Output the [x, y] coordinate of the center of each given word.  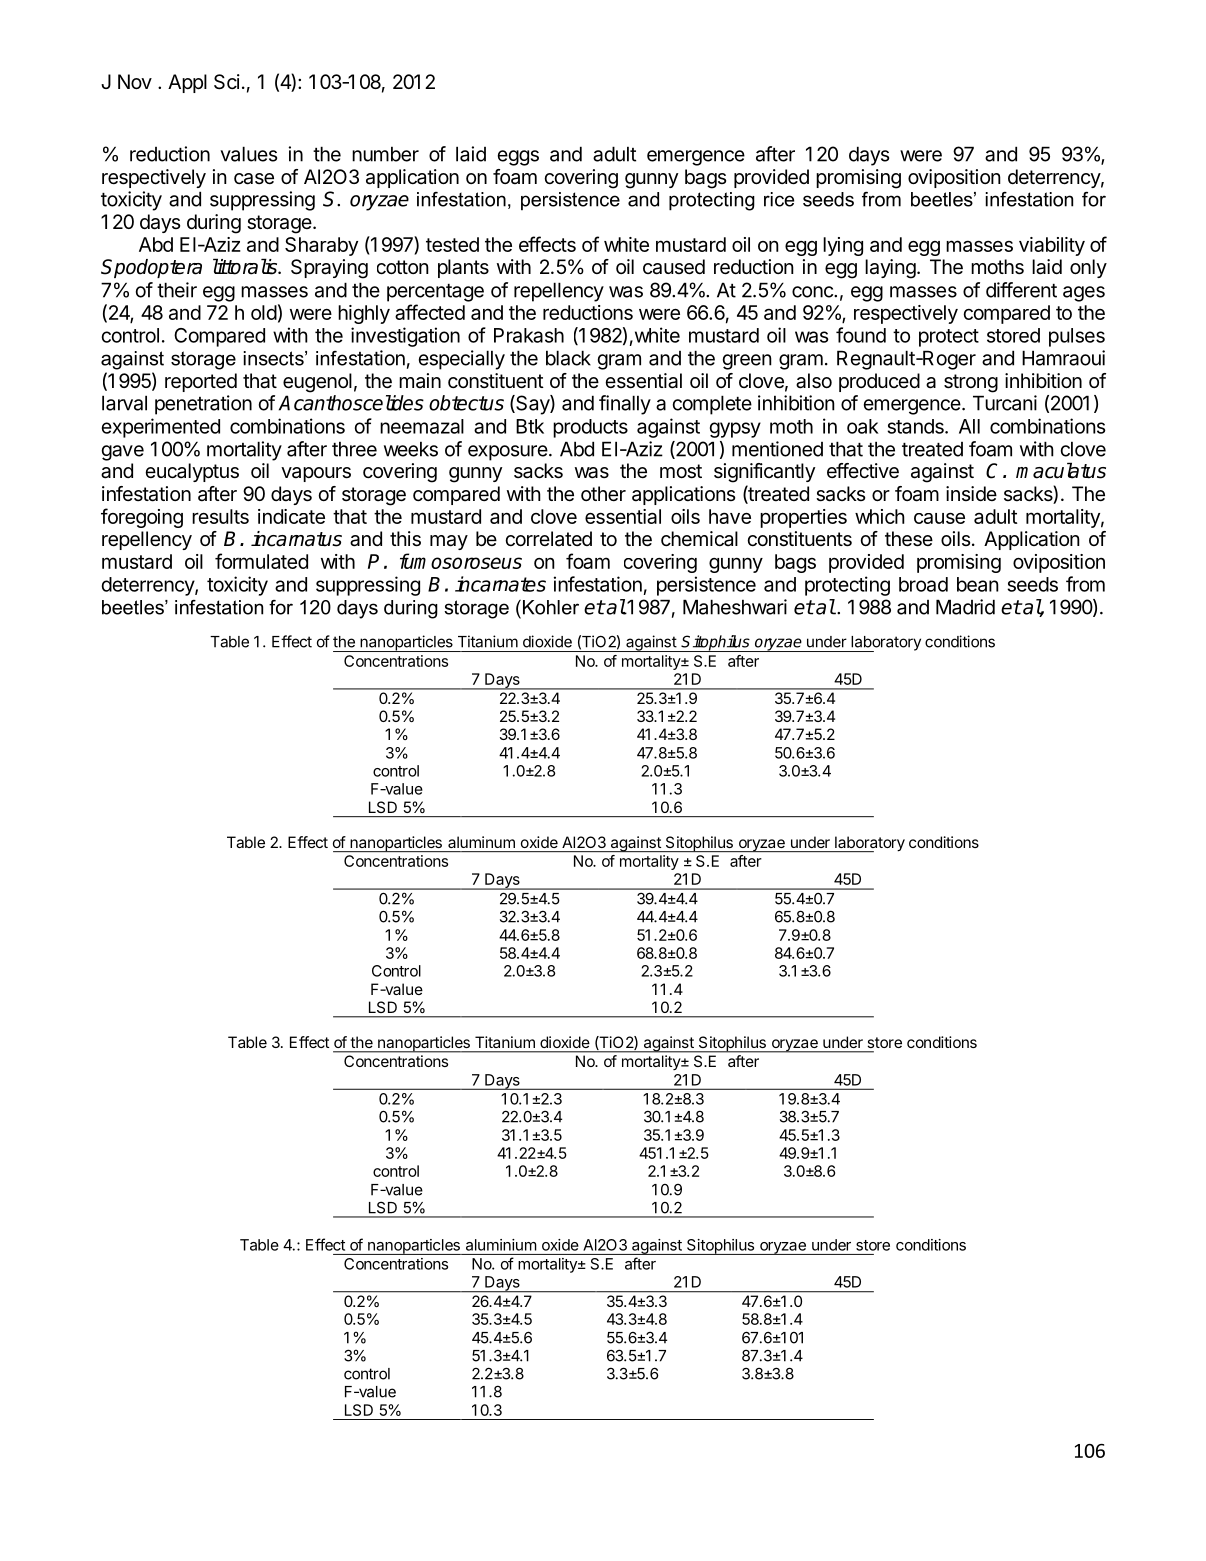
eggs [518, 158]
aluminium [501, 1245]
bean [978, 584]
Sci [227, 82]
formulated [261, 561]
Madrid [965, 607]
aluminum [481, 842]
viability [1052, 246]
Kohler [551, 607]
